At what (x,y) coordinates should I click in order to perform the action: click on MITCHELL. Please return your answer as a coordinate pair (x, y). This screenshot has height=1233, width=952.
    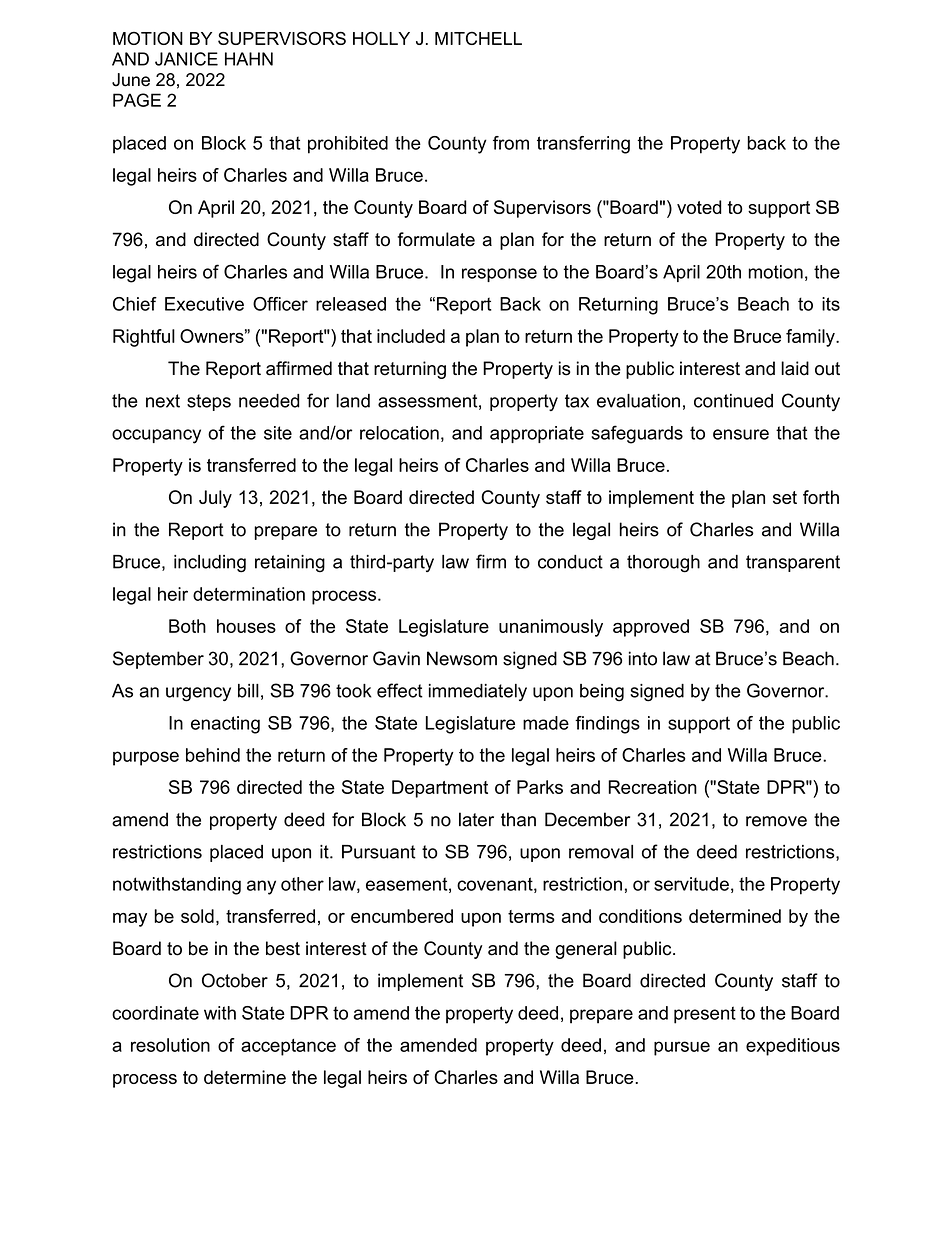
    Looking at the image, I should click on (478, 38).
